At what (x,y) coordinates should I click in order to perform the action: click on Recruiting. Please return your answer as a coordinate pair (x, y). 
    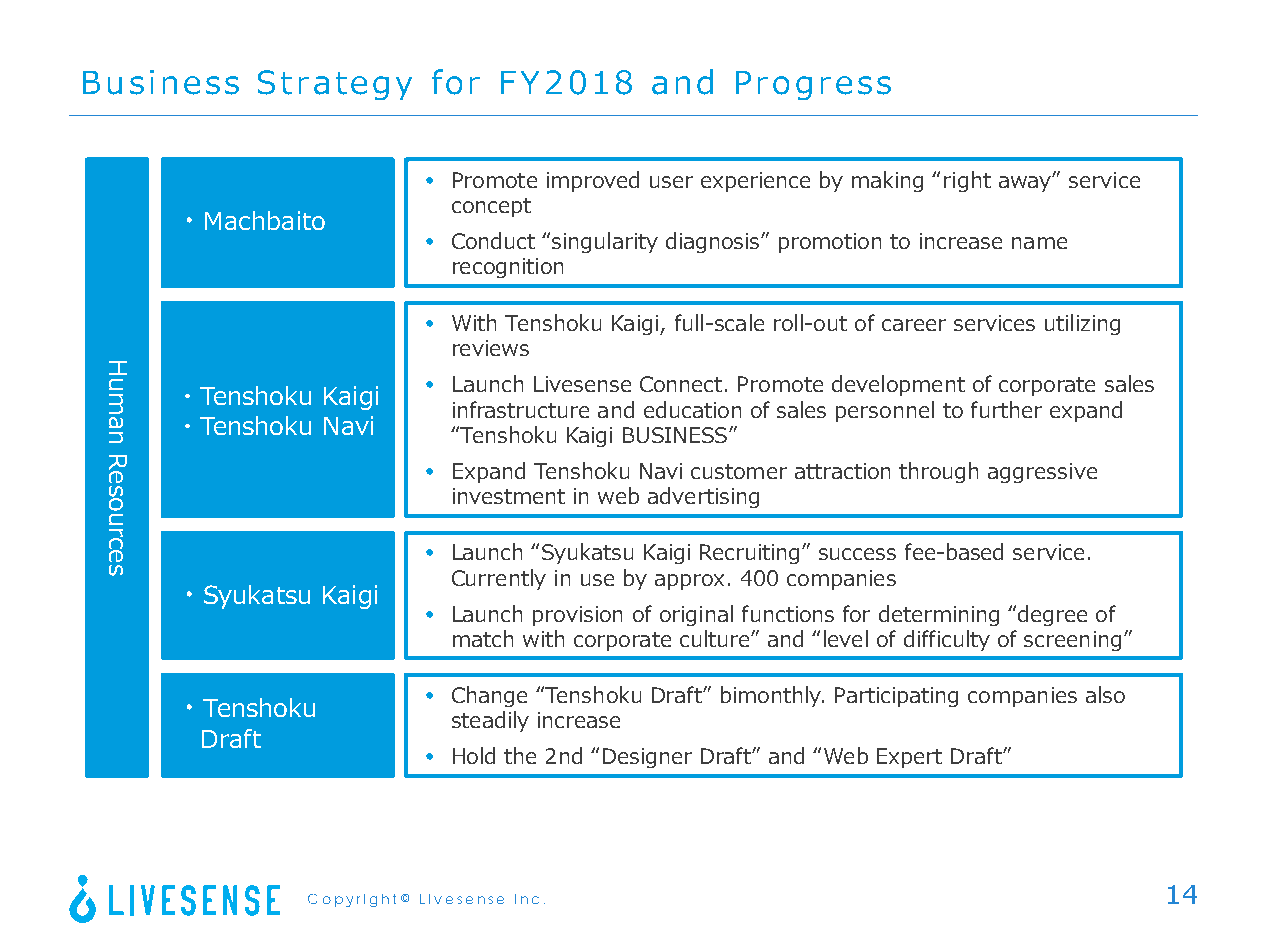
    Looking at the image, I should click on (751, 554).
